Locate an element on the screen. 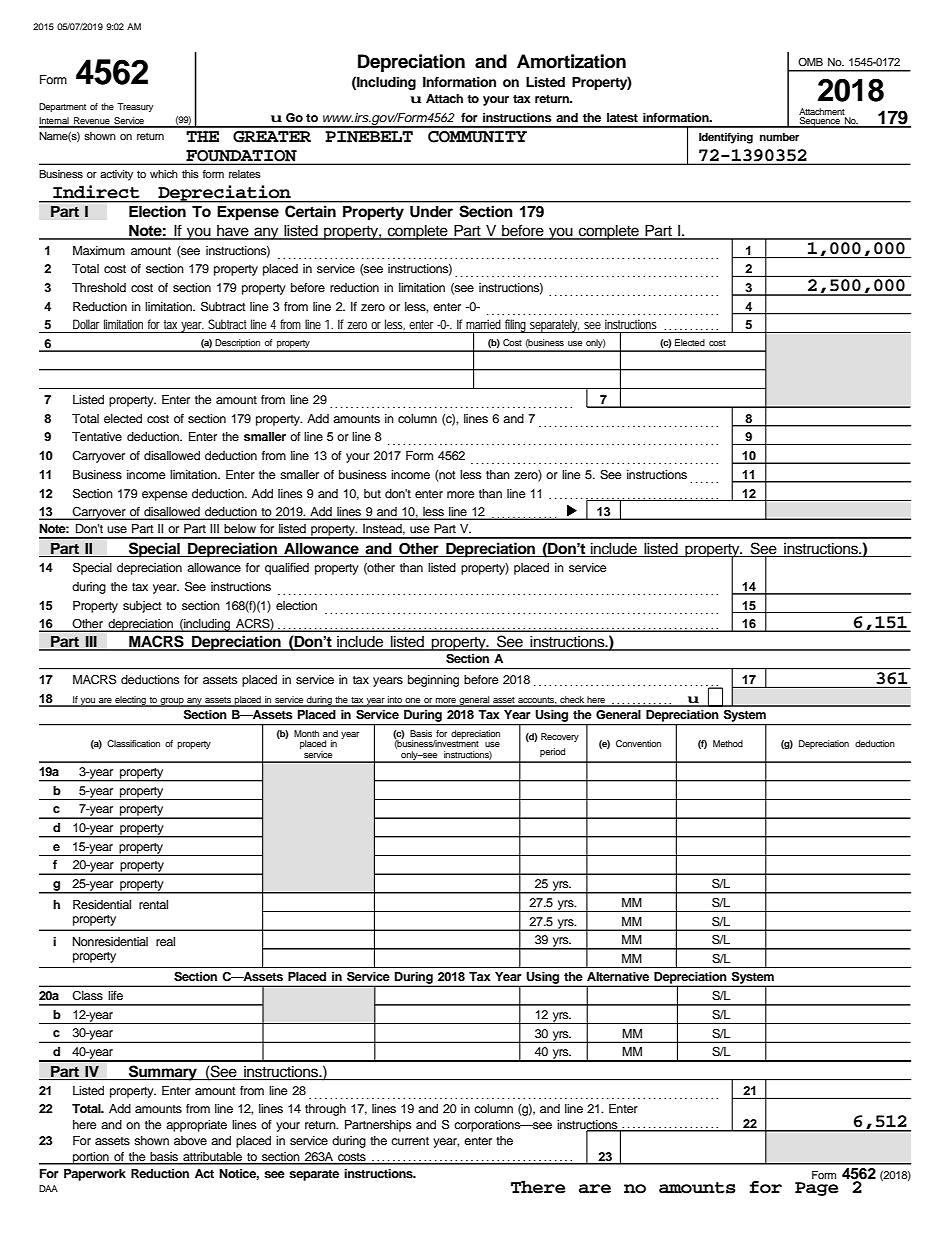 This screenshot has height=1233, width=952. Treasury is located at coordinates (135, 107).
